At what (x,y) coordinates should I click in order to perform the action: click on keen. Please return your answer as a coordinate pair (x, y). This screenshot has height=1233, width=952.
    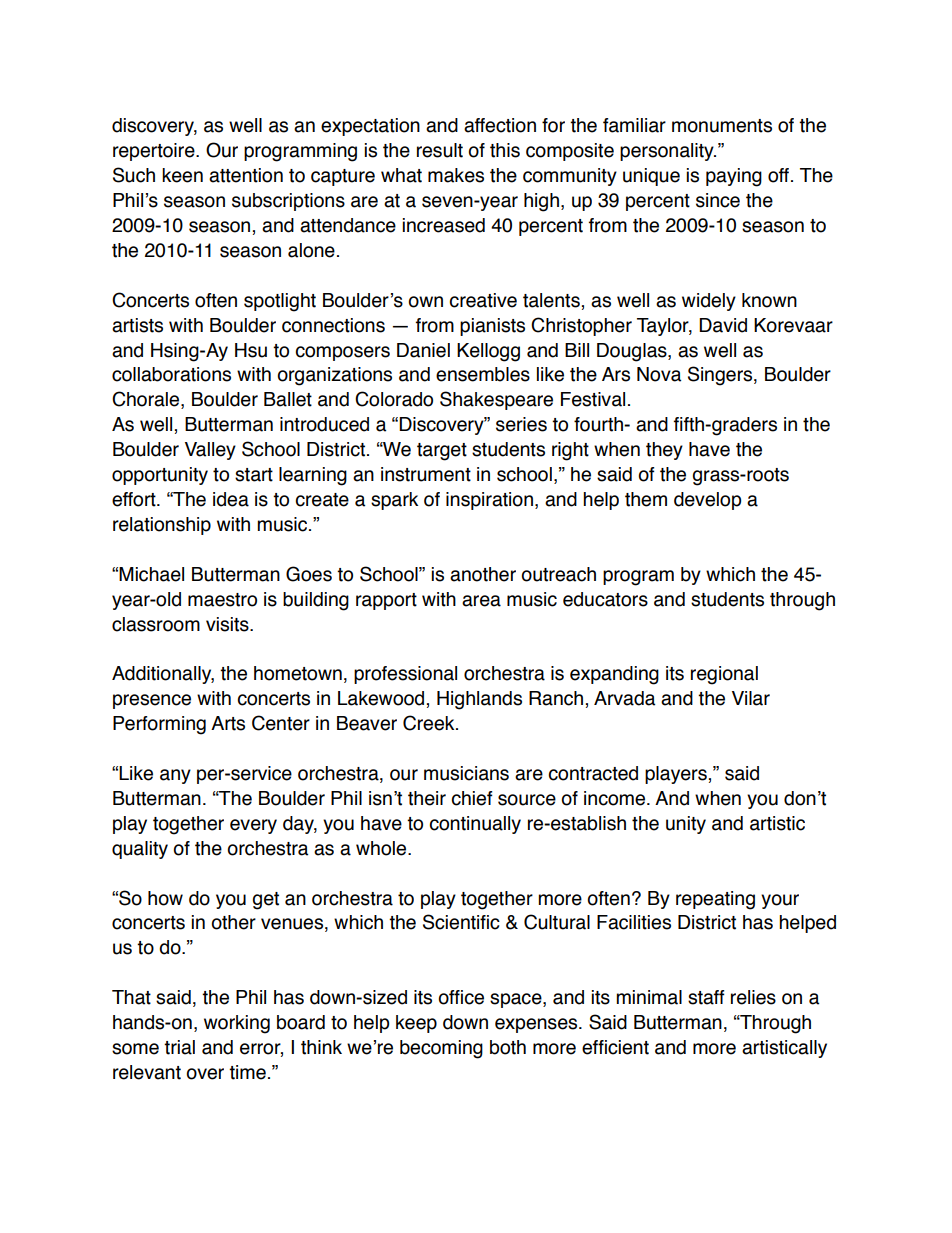
    Looking at the image, I should click on (182, 175).
